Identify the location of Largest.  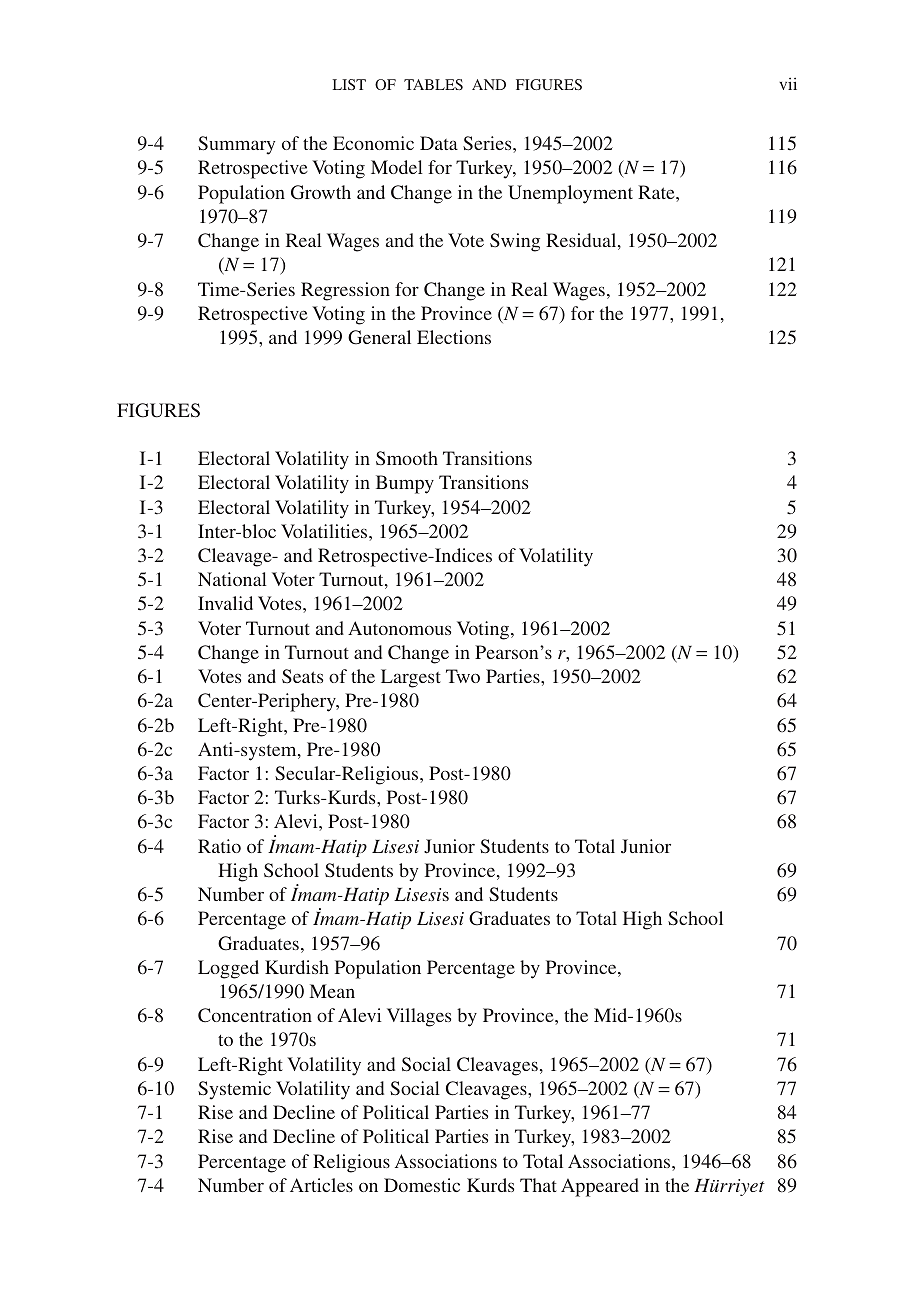
(411, 678).
